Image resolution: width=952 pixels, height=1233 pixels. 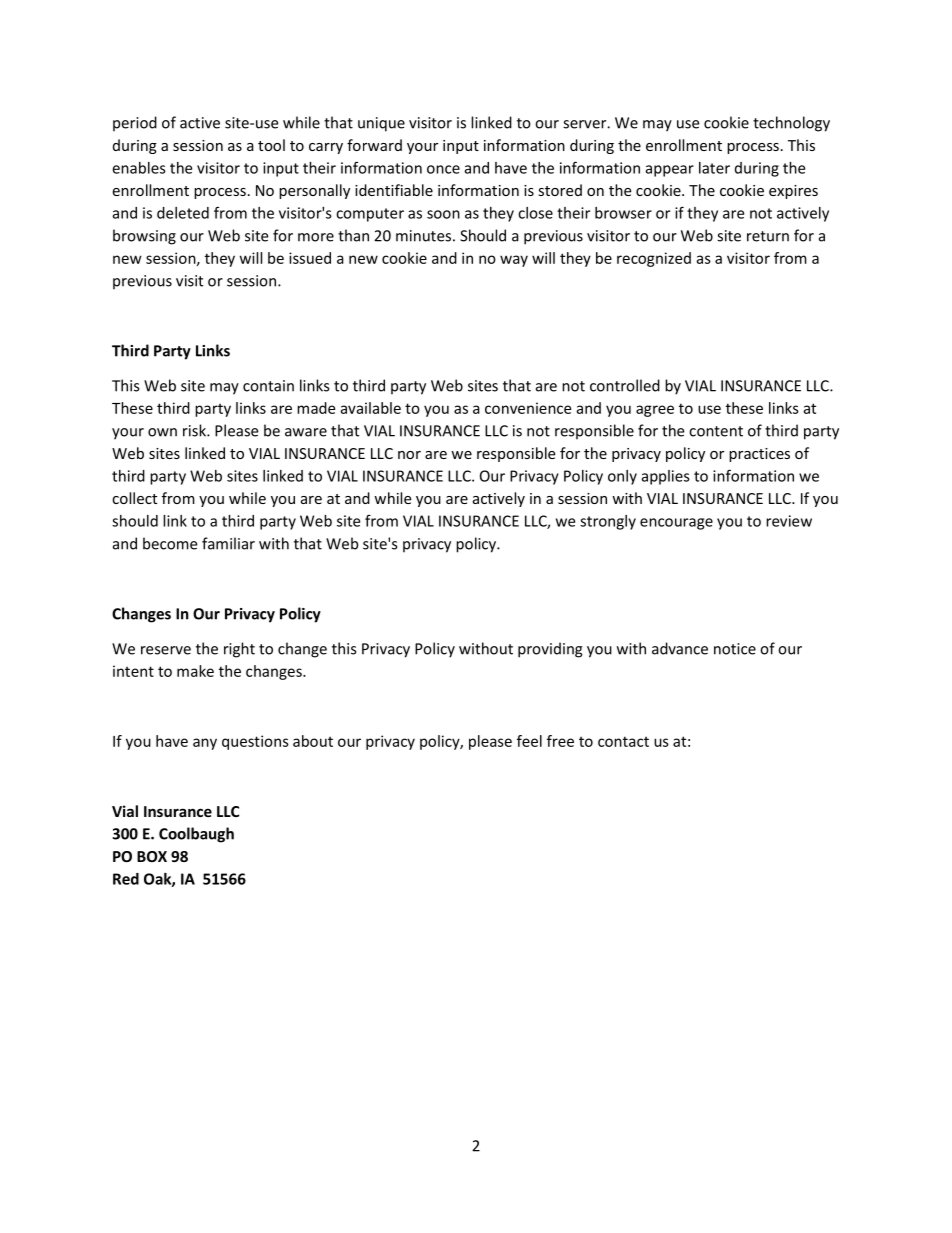 What do you see at coordinates (152, 856) in the screenshot?
I see `BOX` at bounding box center [152, 856].
